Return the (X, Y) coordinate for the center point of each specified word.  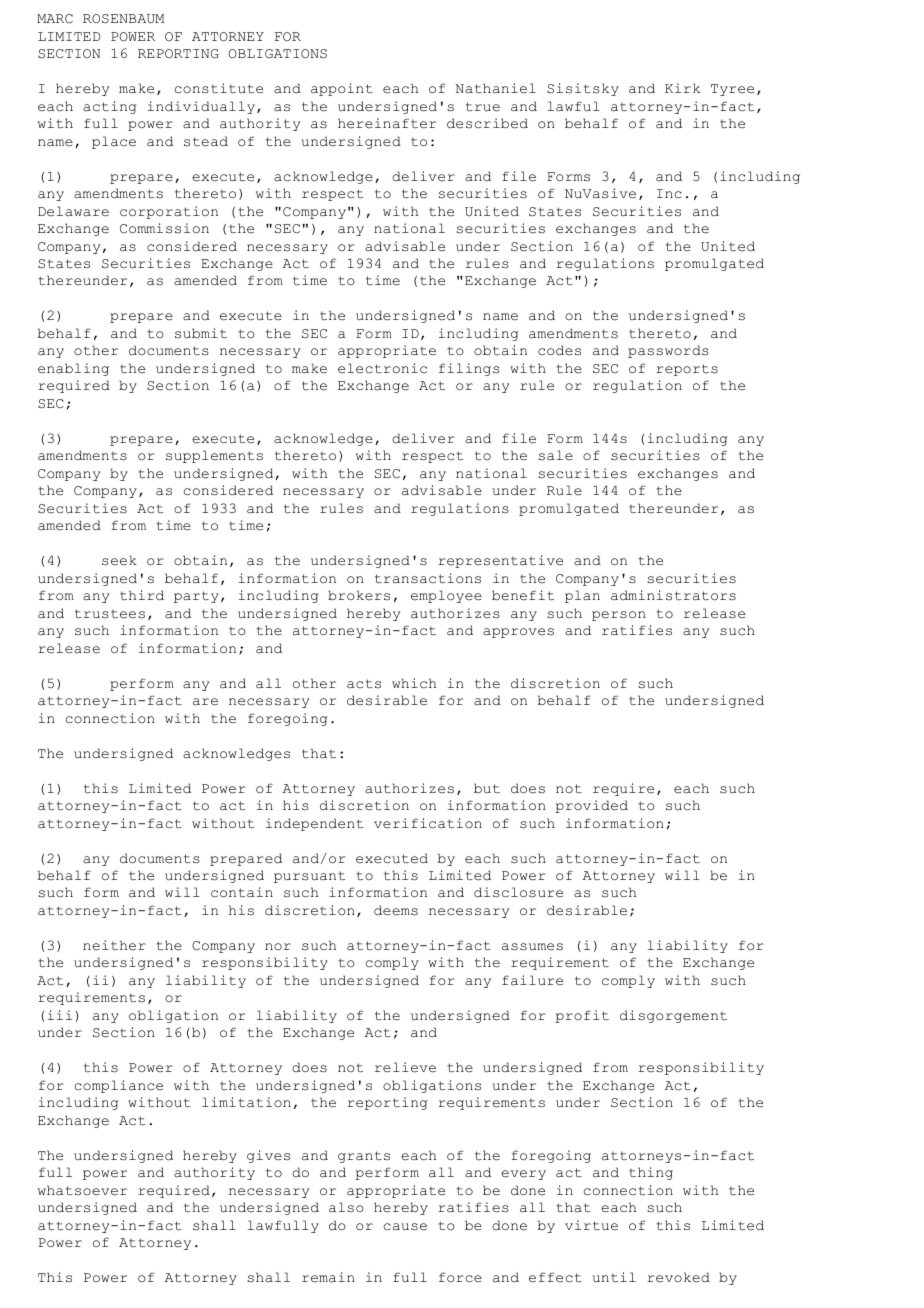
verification (428, 823)
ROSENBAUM (123, 19)
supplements (214, 456)
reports (687, 370)
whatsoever (82, 1190)
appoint (342, 89)
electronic (382, 368)
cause (405, 1227)
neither (114, 945)
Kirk (682, 88)
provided (591, 806)
